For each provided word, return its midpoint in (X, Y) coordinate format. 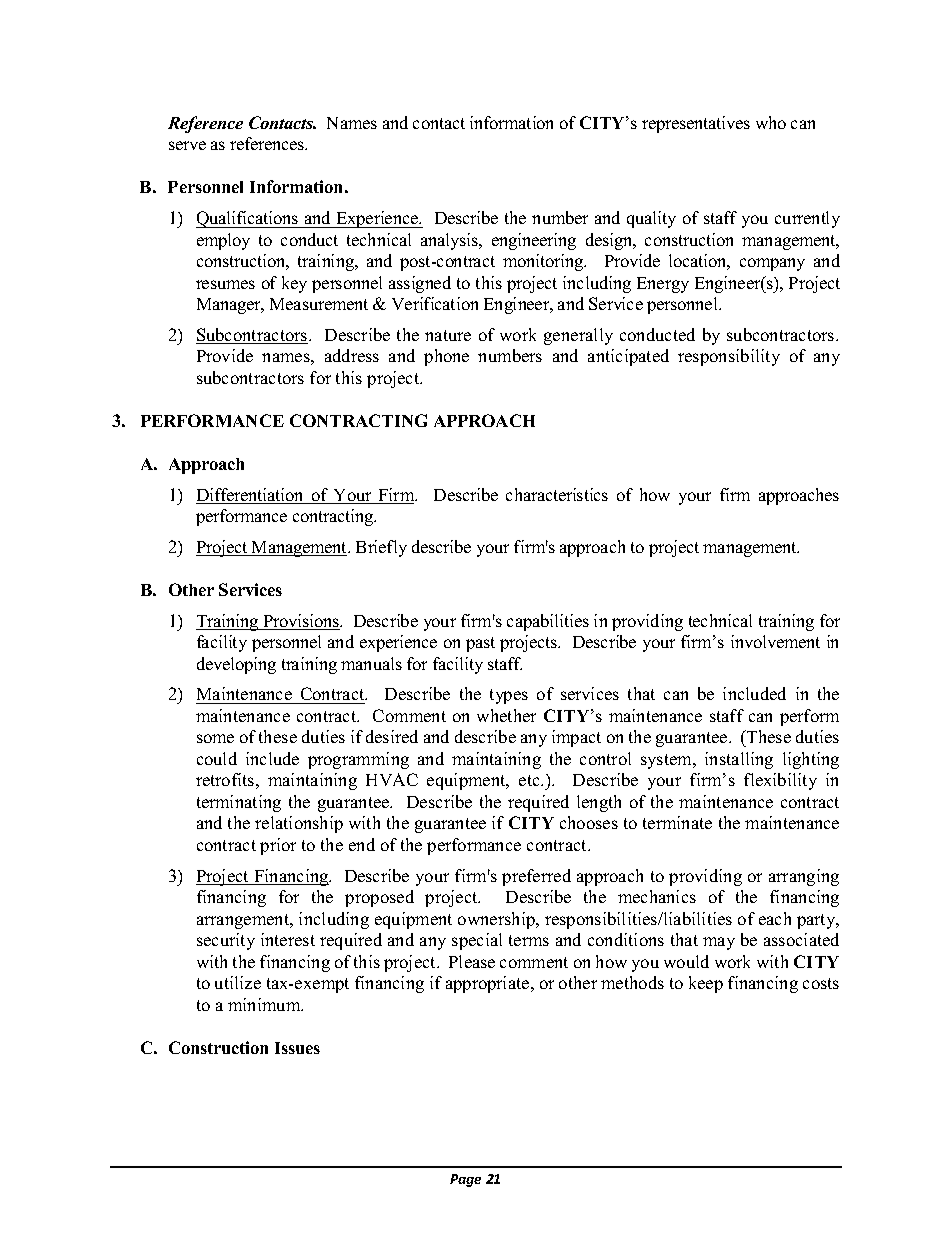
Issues (297, 1048)
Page (465, 1180)
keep (706, 984)
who (771, 122)
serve (187, 145)
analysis (451, 241)
